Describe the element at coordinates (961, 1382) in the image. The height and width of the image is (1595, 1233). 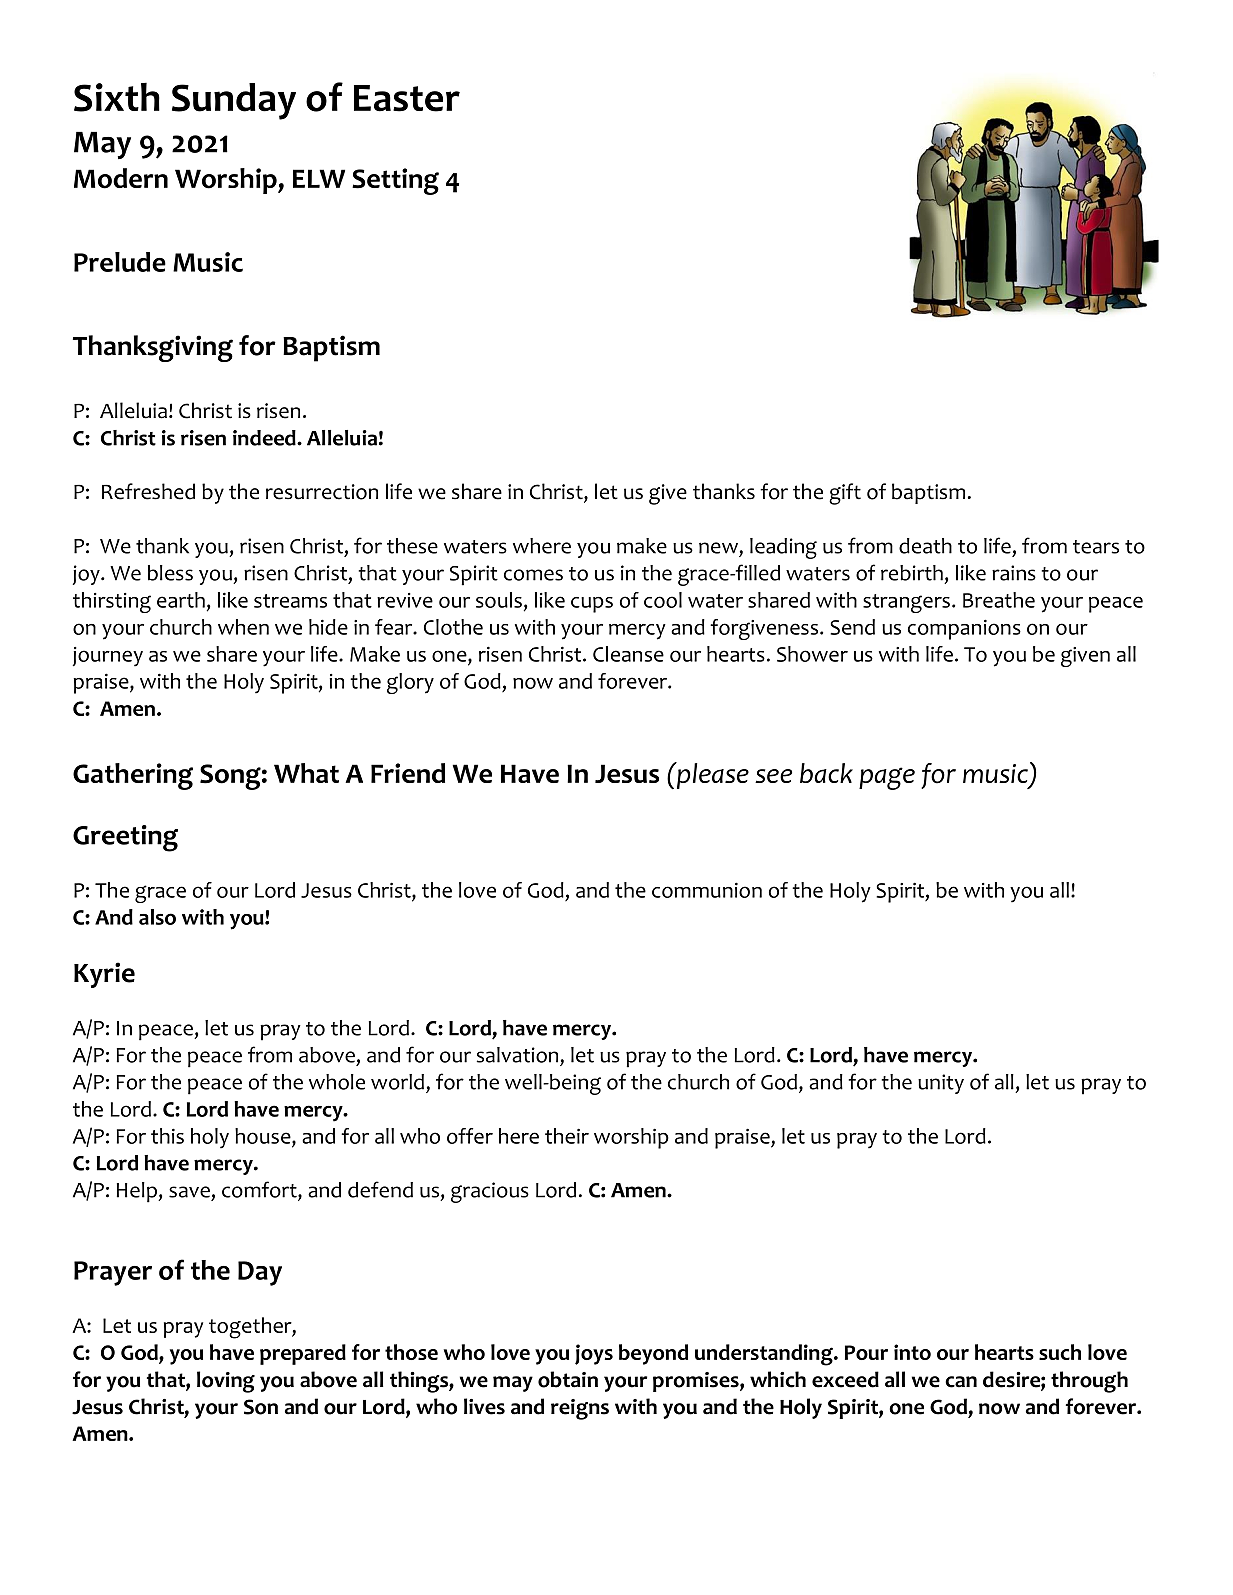
I see `can` at that location.
